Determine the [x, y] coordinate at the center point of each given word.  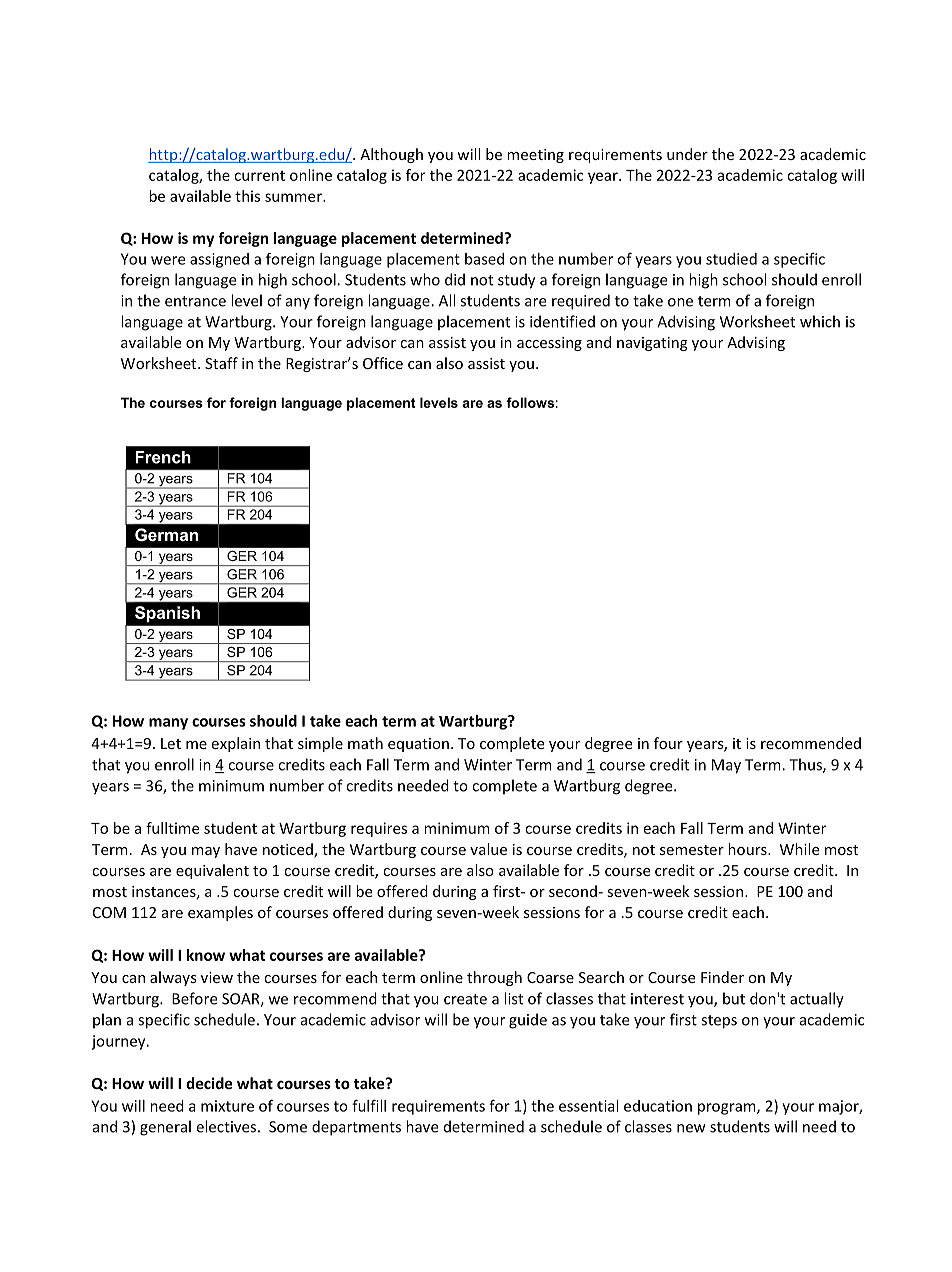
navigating [652, 344]
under [687, 154]
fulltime [172, 828]
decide [209, 1083]
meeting [535, 156]
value [488, 849]
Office [383, 363]
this [247, 196]
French [163, 457]
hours [748, 849]
